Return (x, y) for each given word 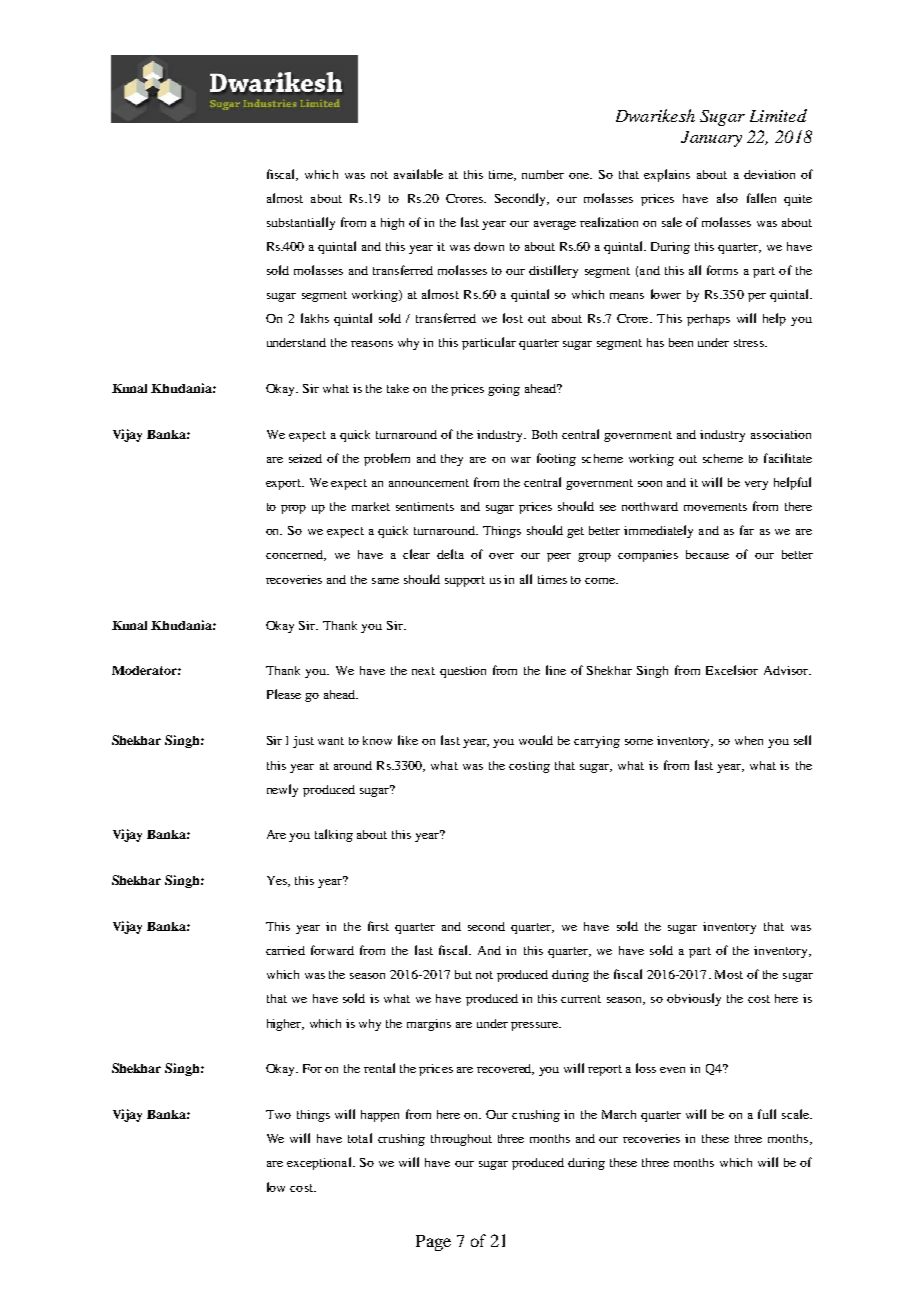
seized (305, 458)
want (331, 741)
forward (332, 950)
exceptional (320, 1163)
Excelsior (732, 670)
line (556, 670)
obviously (694, 999)
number (543, 174)
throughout (461, 1140)
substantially (301, 223)
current (581, 999)
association (781, 434)
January (711, 139)
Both (544, 434)
